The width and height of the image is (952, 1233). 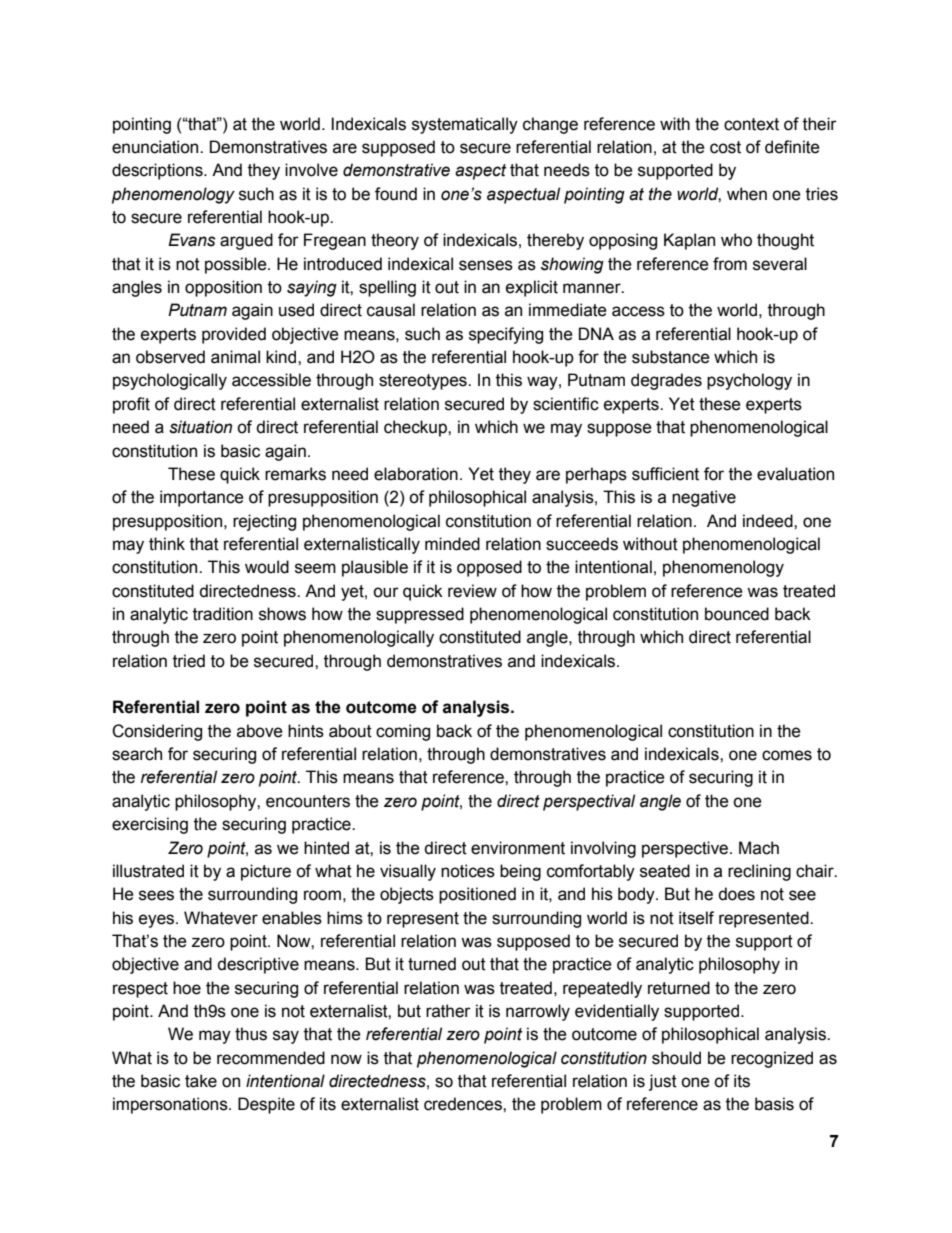 What do you see at coordinates (156, 147) in the image?
I see `enunciation` at bounding box center [156, 147].
